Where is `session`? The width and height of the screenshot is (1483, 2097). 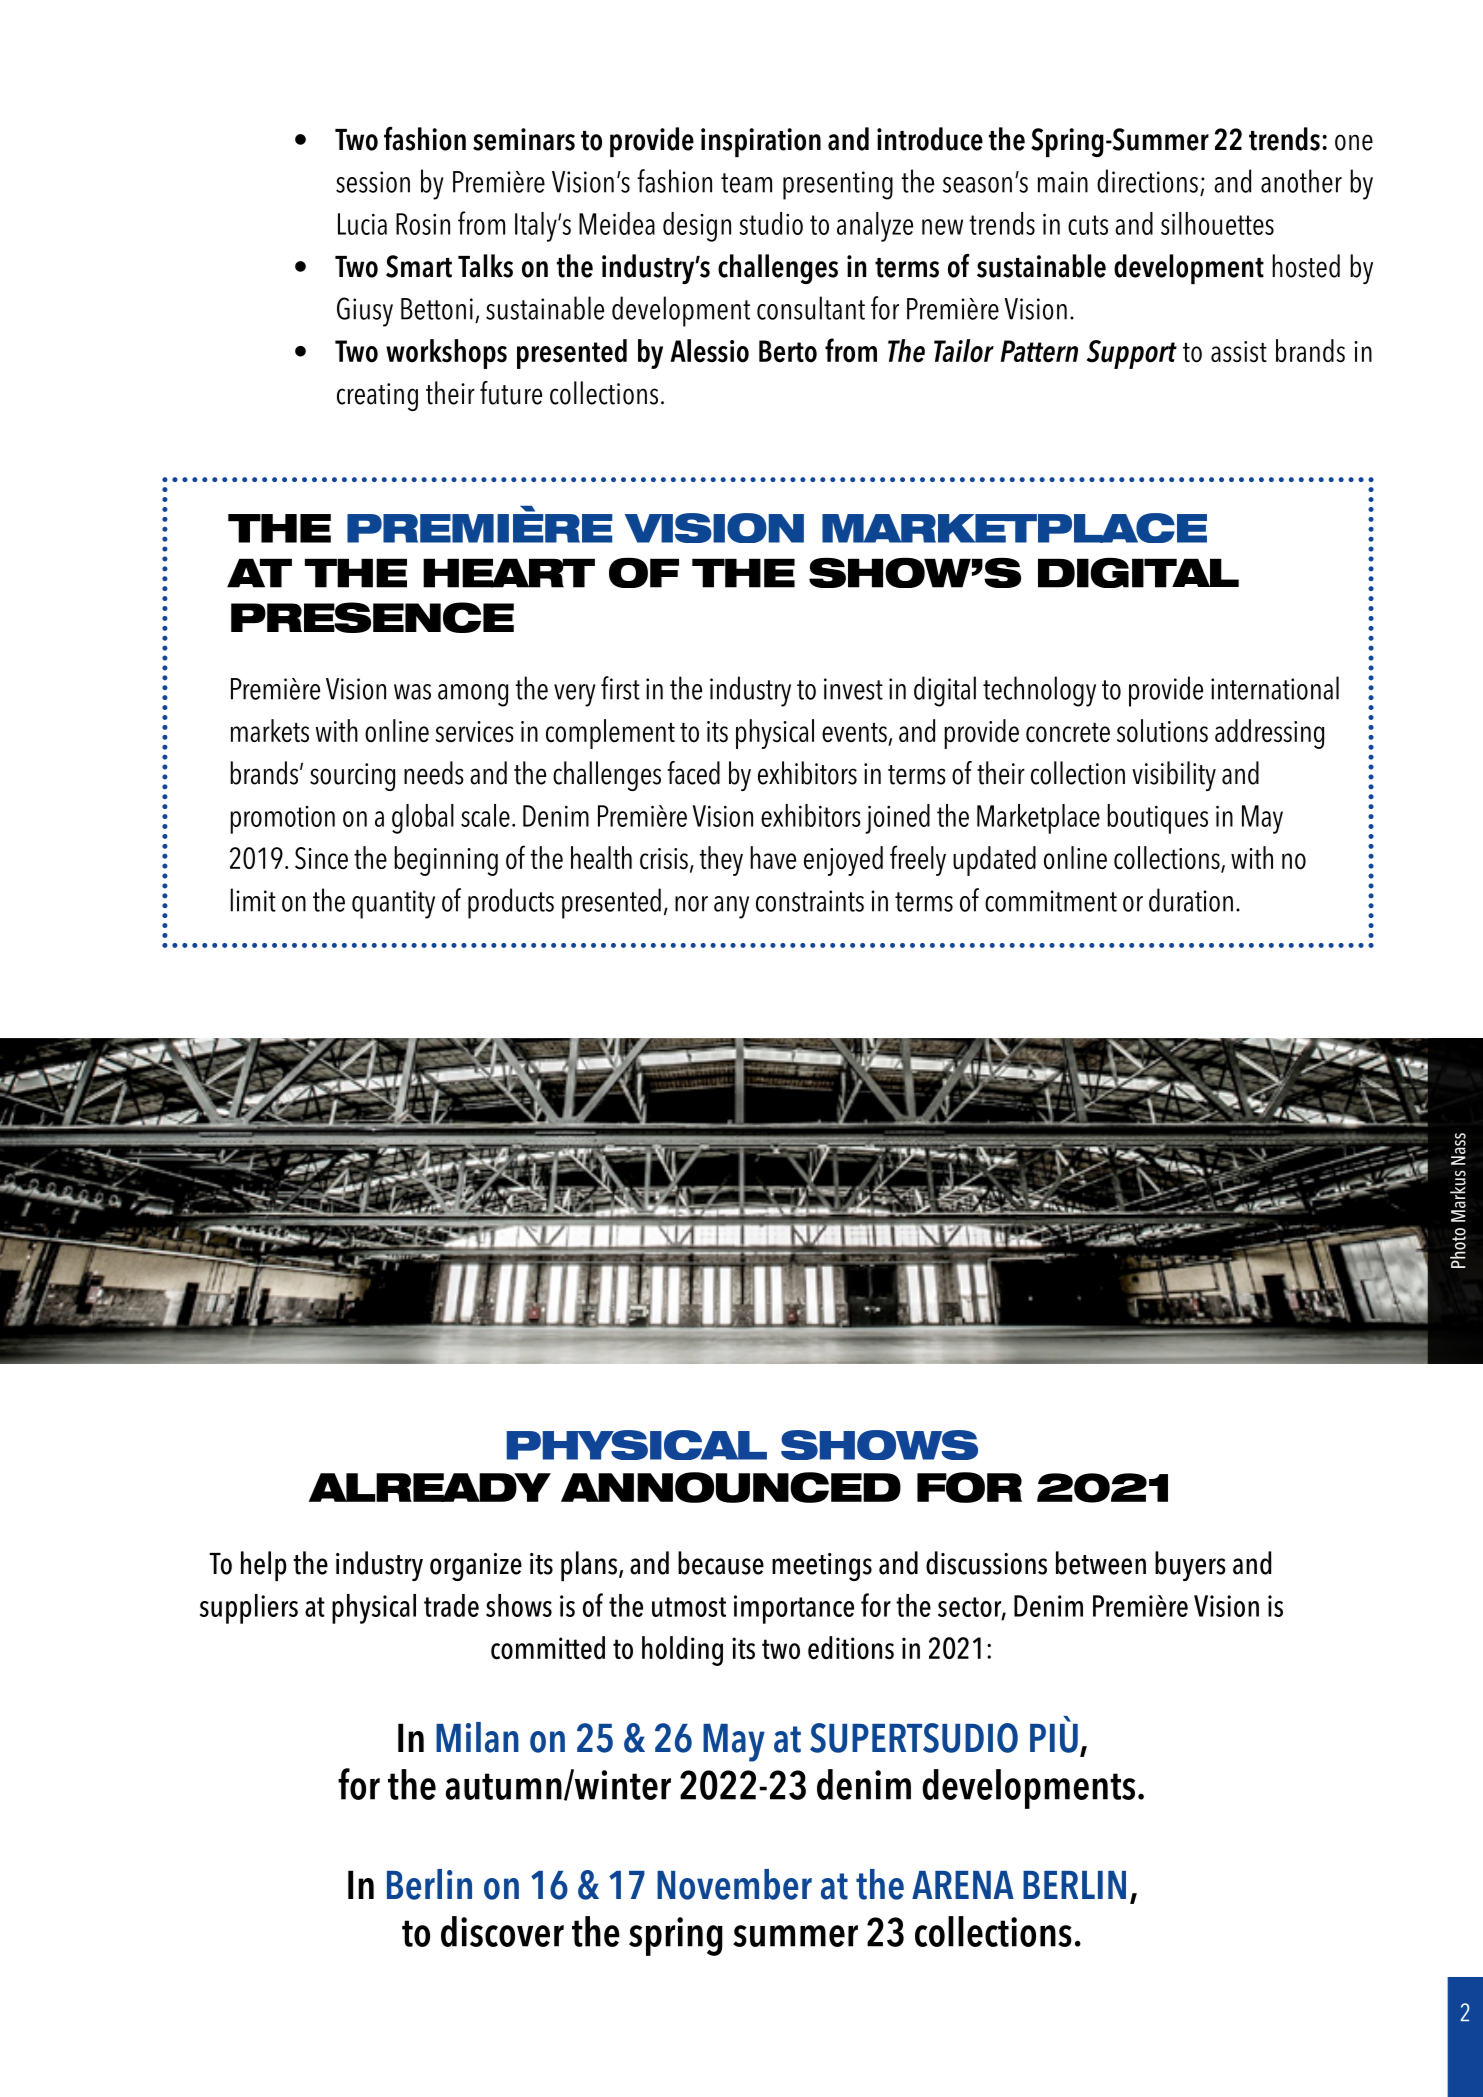 session is located at coordinates (373, 182).
